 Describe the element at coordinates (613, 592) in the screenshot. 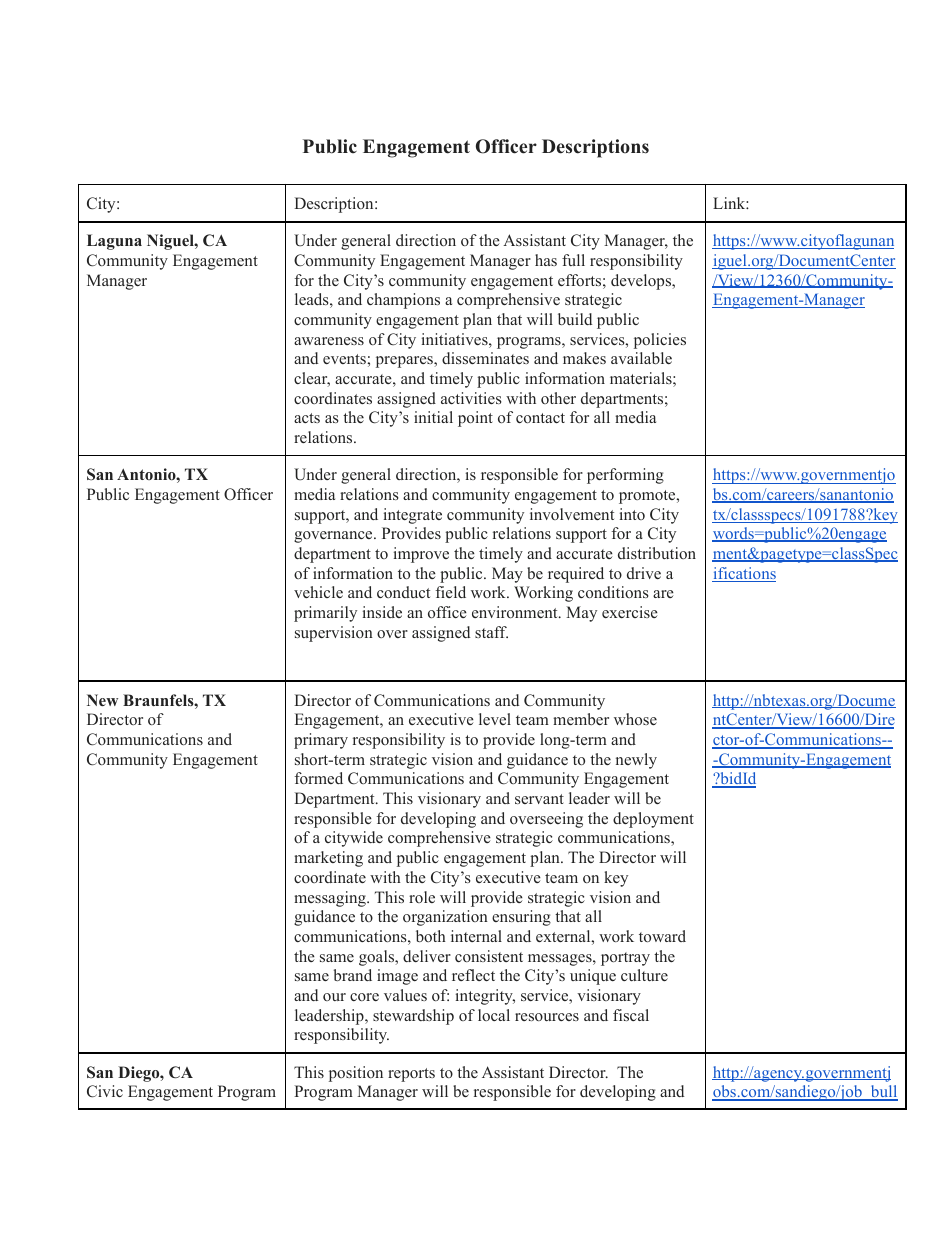

I see `conditions` at that location.
